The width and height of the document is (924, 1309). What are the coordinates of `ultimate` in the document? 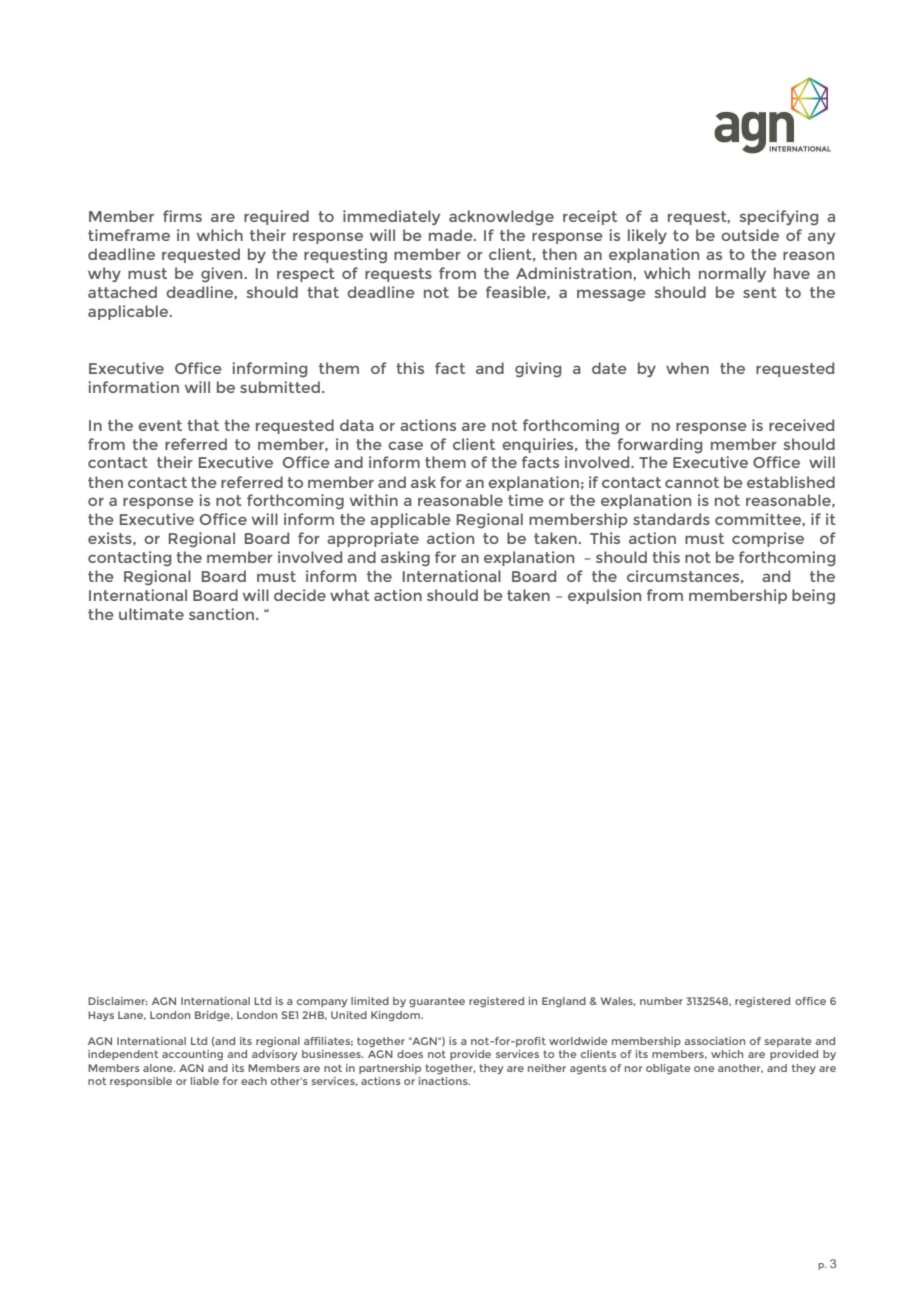 It's located at (151, 614).
